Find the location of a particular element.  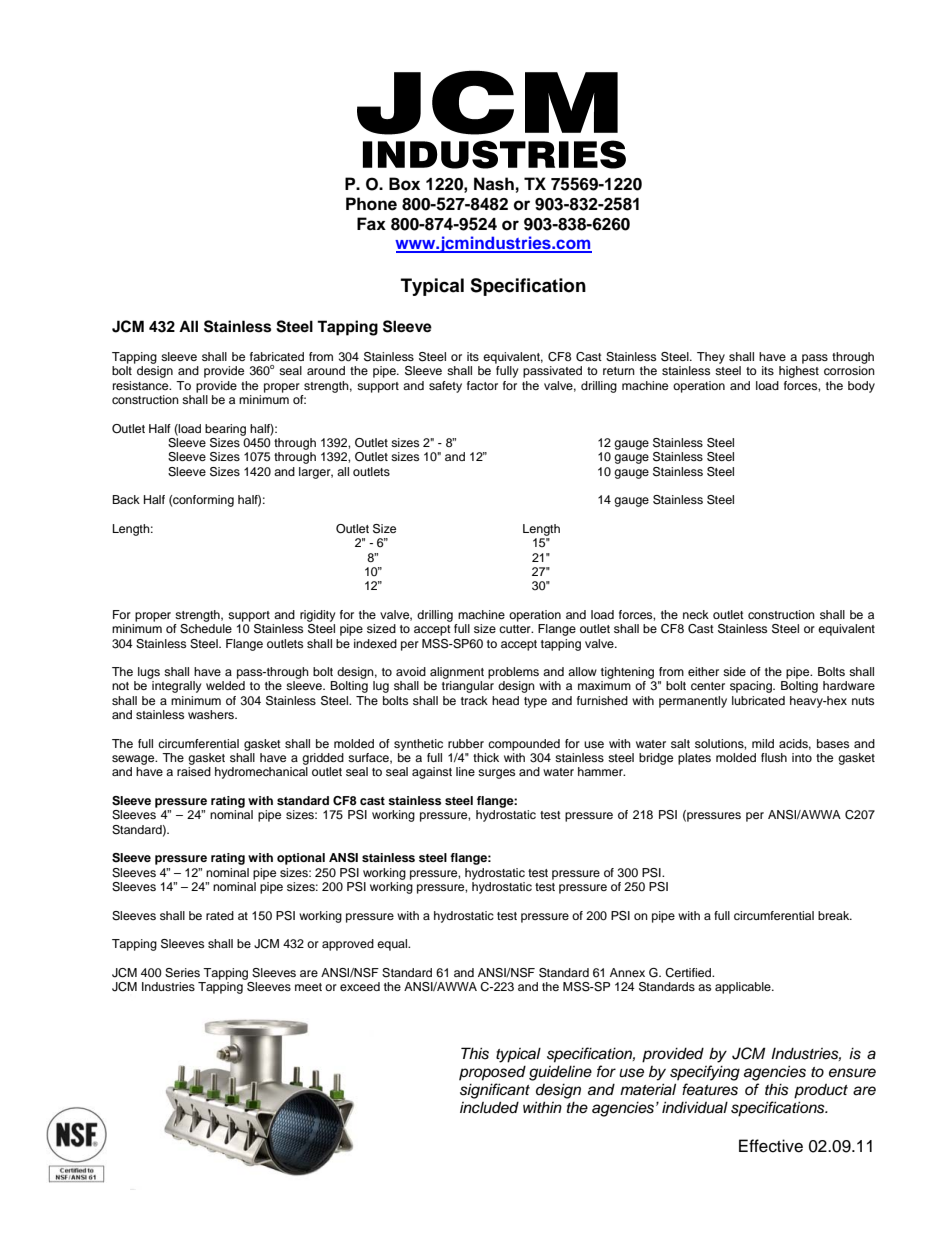

Nash is located at coordinates (494, 184).
